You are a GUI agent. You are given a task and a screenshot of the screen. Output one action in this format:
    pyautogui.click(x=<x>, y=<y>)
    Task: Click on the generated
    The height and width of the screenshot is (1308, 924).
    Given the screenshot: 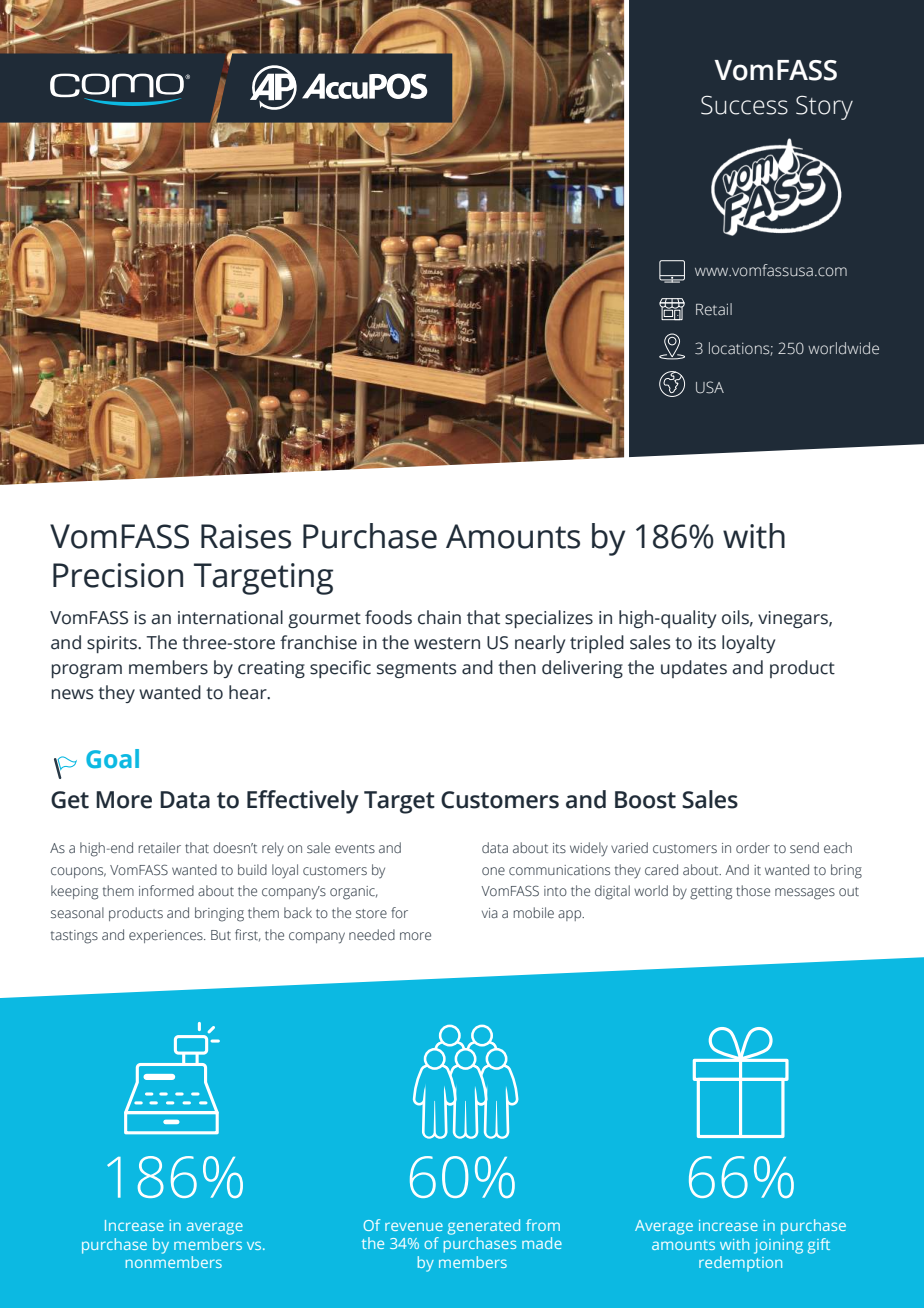 What is the action you would take?
    pyautogui.click(x=484, y=1227)
